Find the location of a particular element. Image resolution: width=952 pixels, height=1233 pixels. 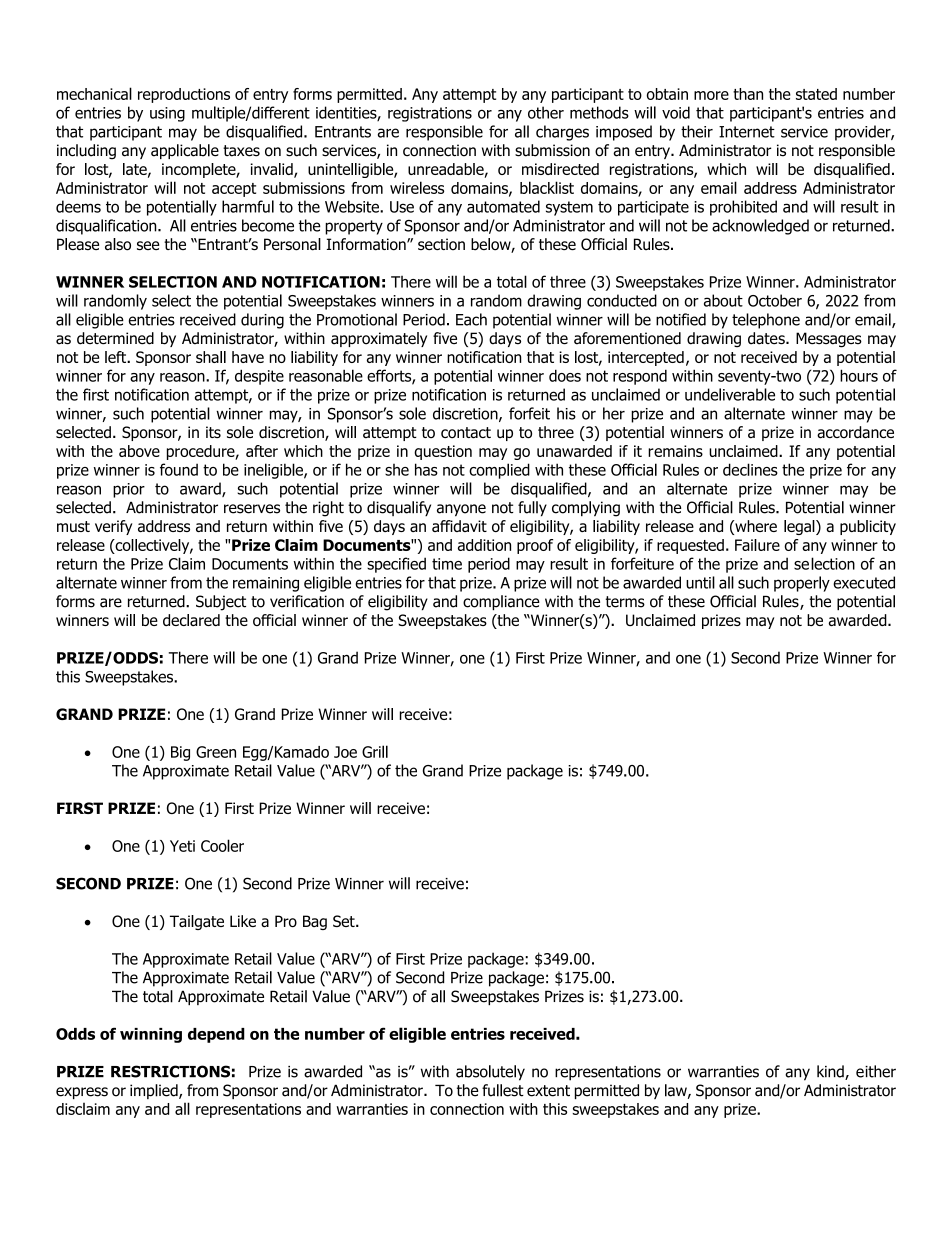

other is located at coordinates (546, 112).
